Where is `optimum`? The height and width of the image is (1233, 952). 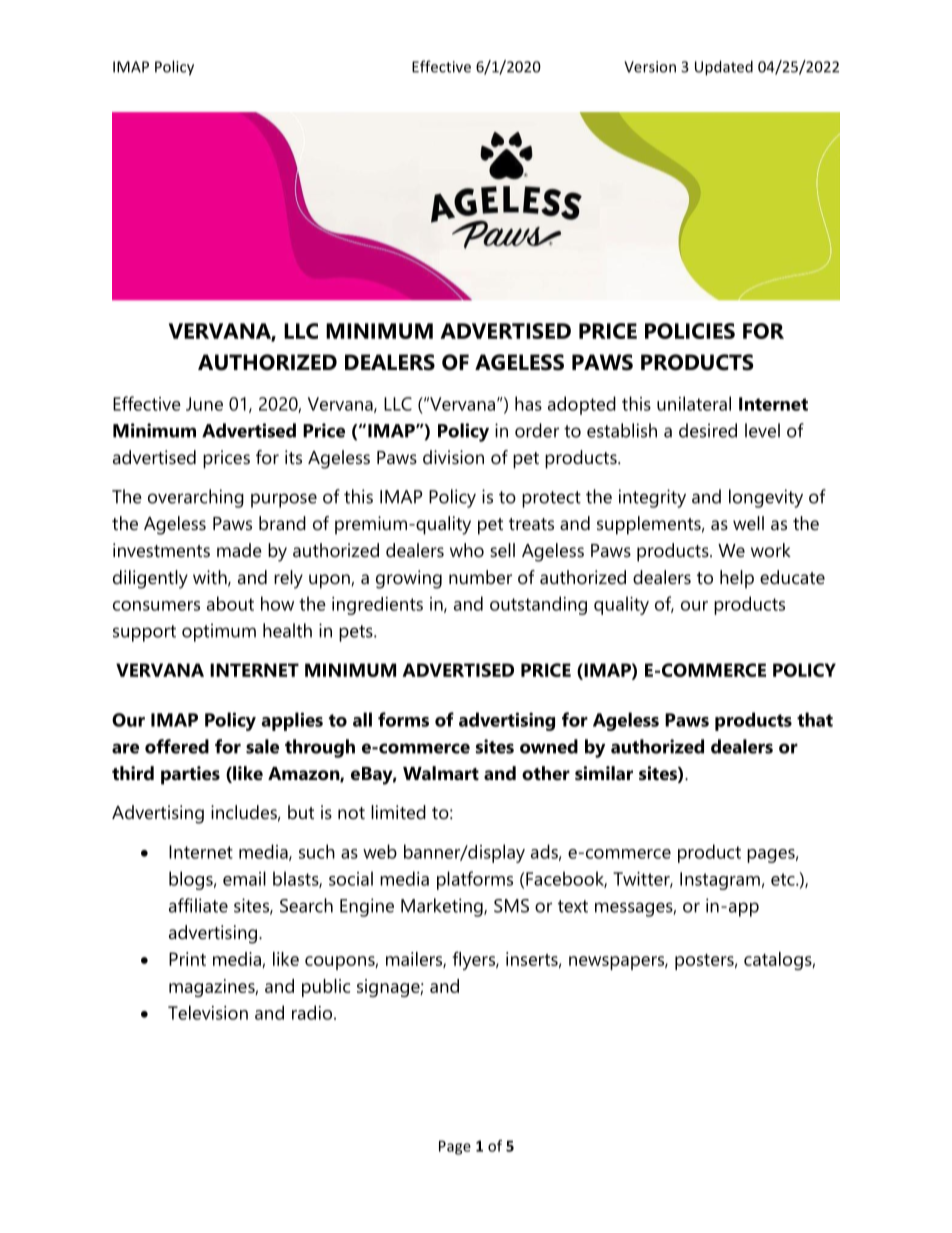
optimum is located at coordinates (219, 632).
